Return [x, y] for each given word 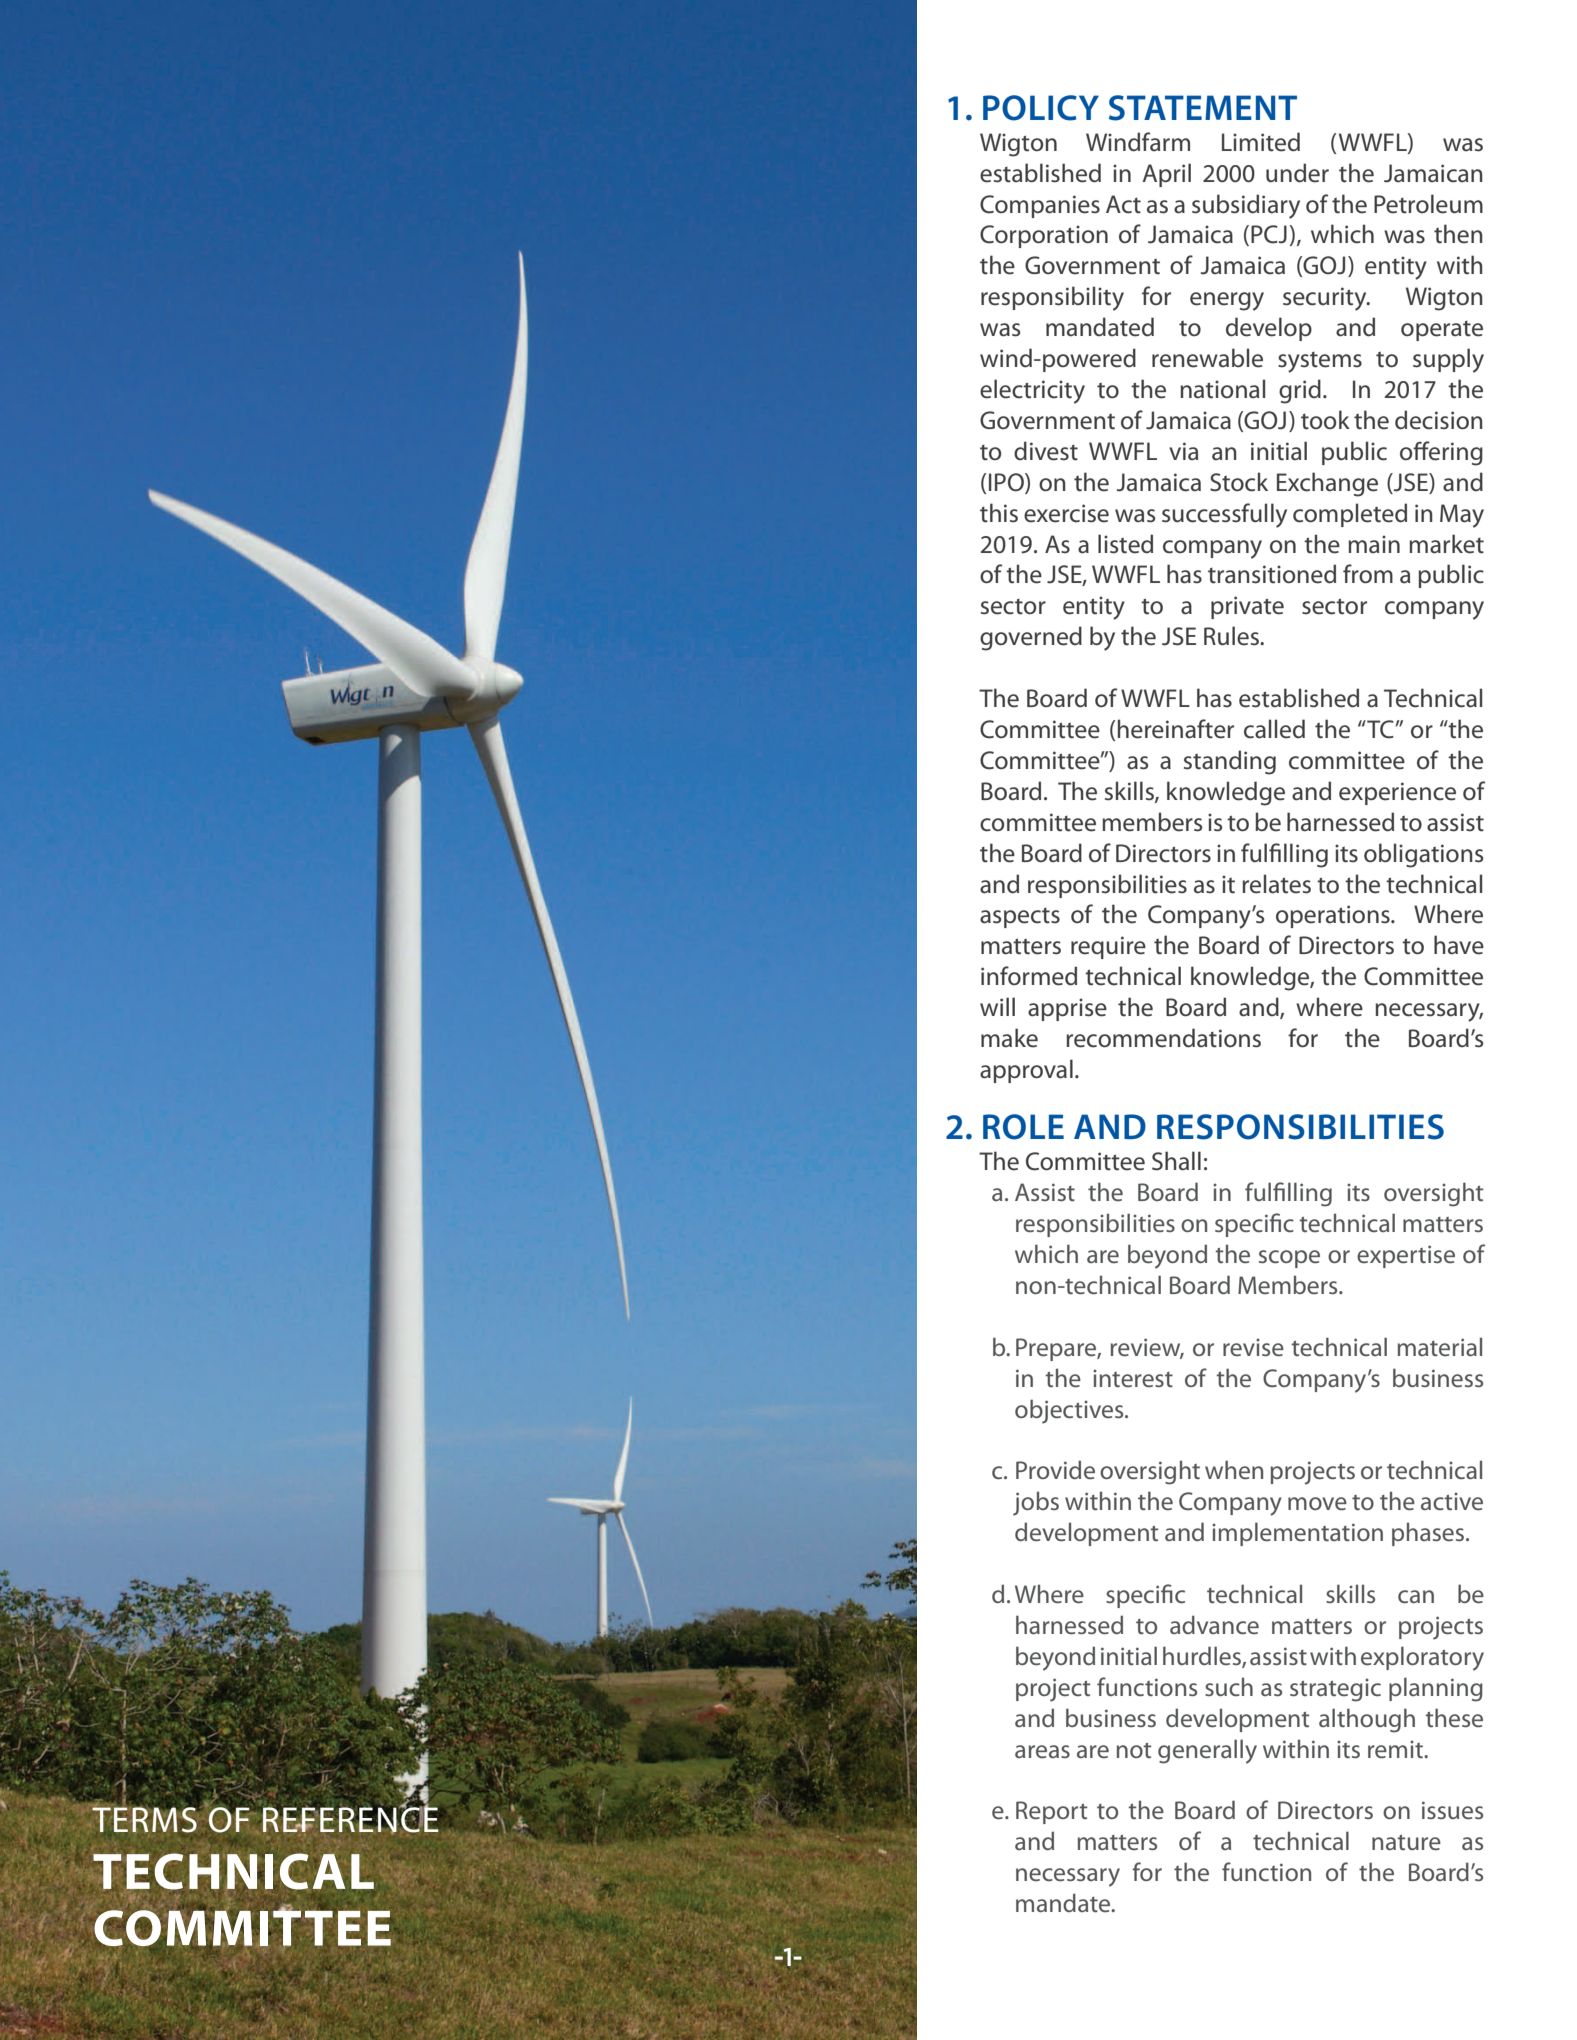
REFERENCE [352, 1820]
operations [1334, 916]
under [1297, 173]
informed [1029, 976]
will [997, 1006]
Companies [1040, 206]
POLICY [1041, 108]
